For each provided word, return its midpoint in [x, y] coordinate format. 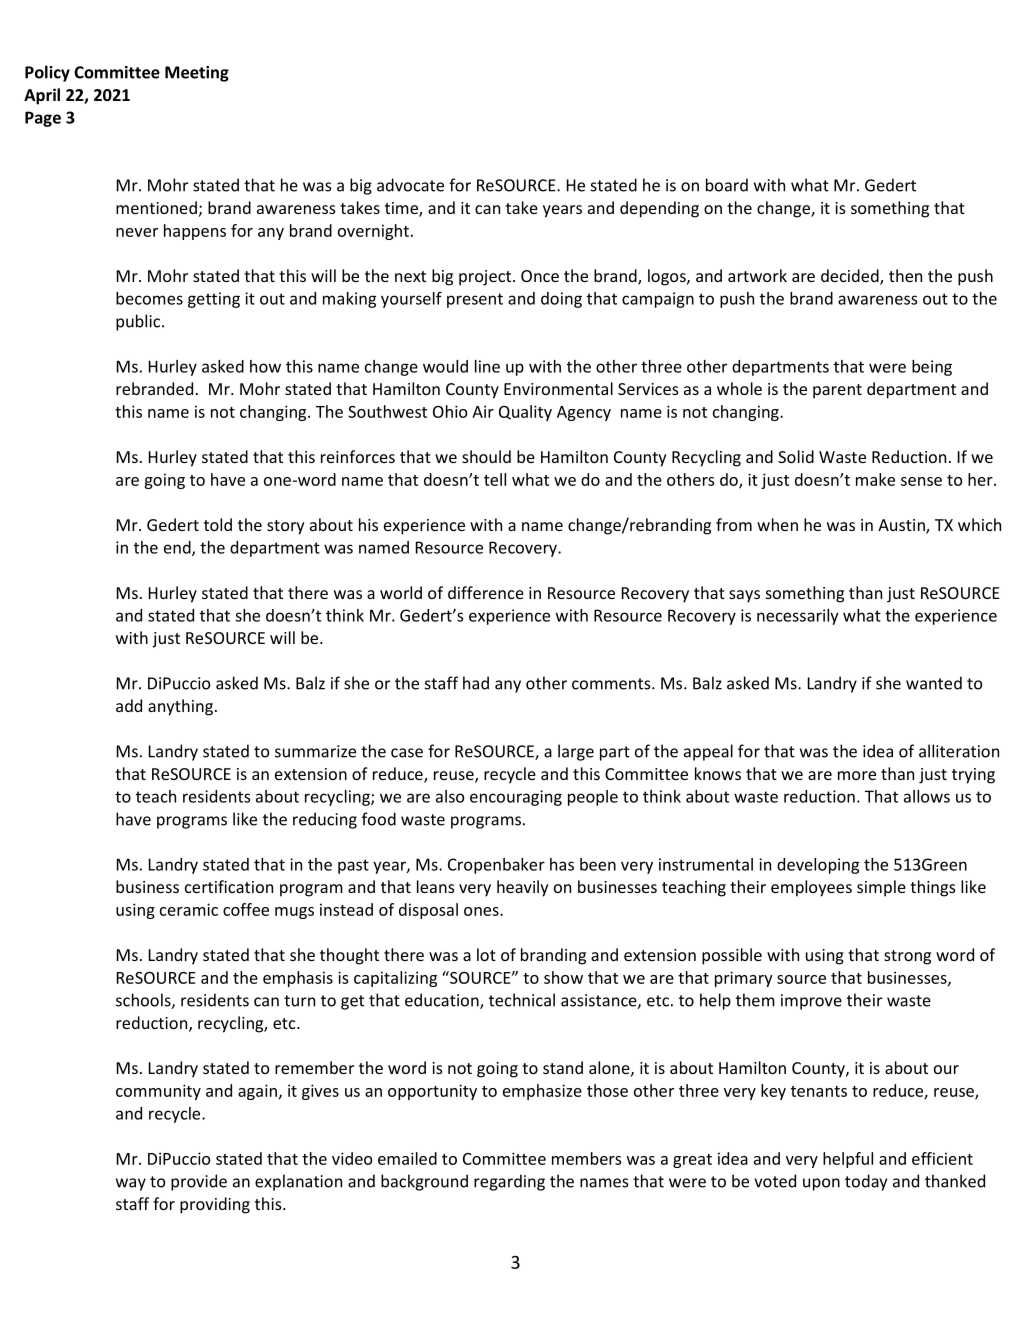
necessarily [798, 617]
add [129, 705]
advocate [410, 185]
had [476, 683]
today [866, 1182]
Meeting [197, 74]
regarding [509, 1182]
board [727, 185]
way [131, 1184]
